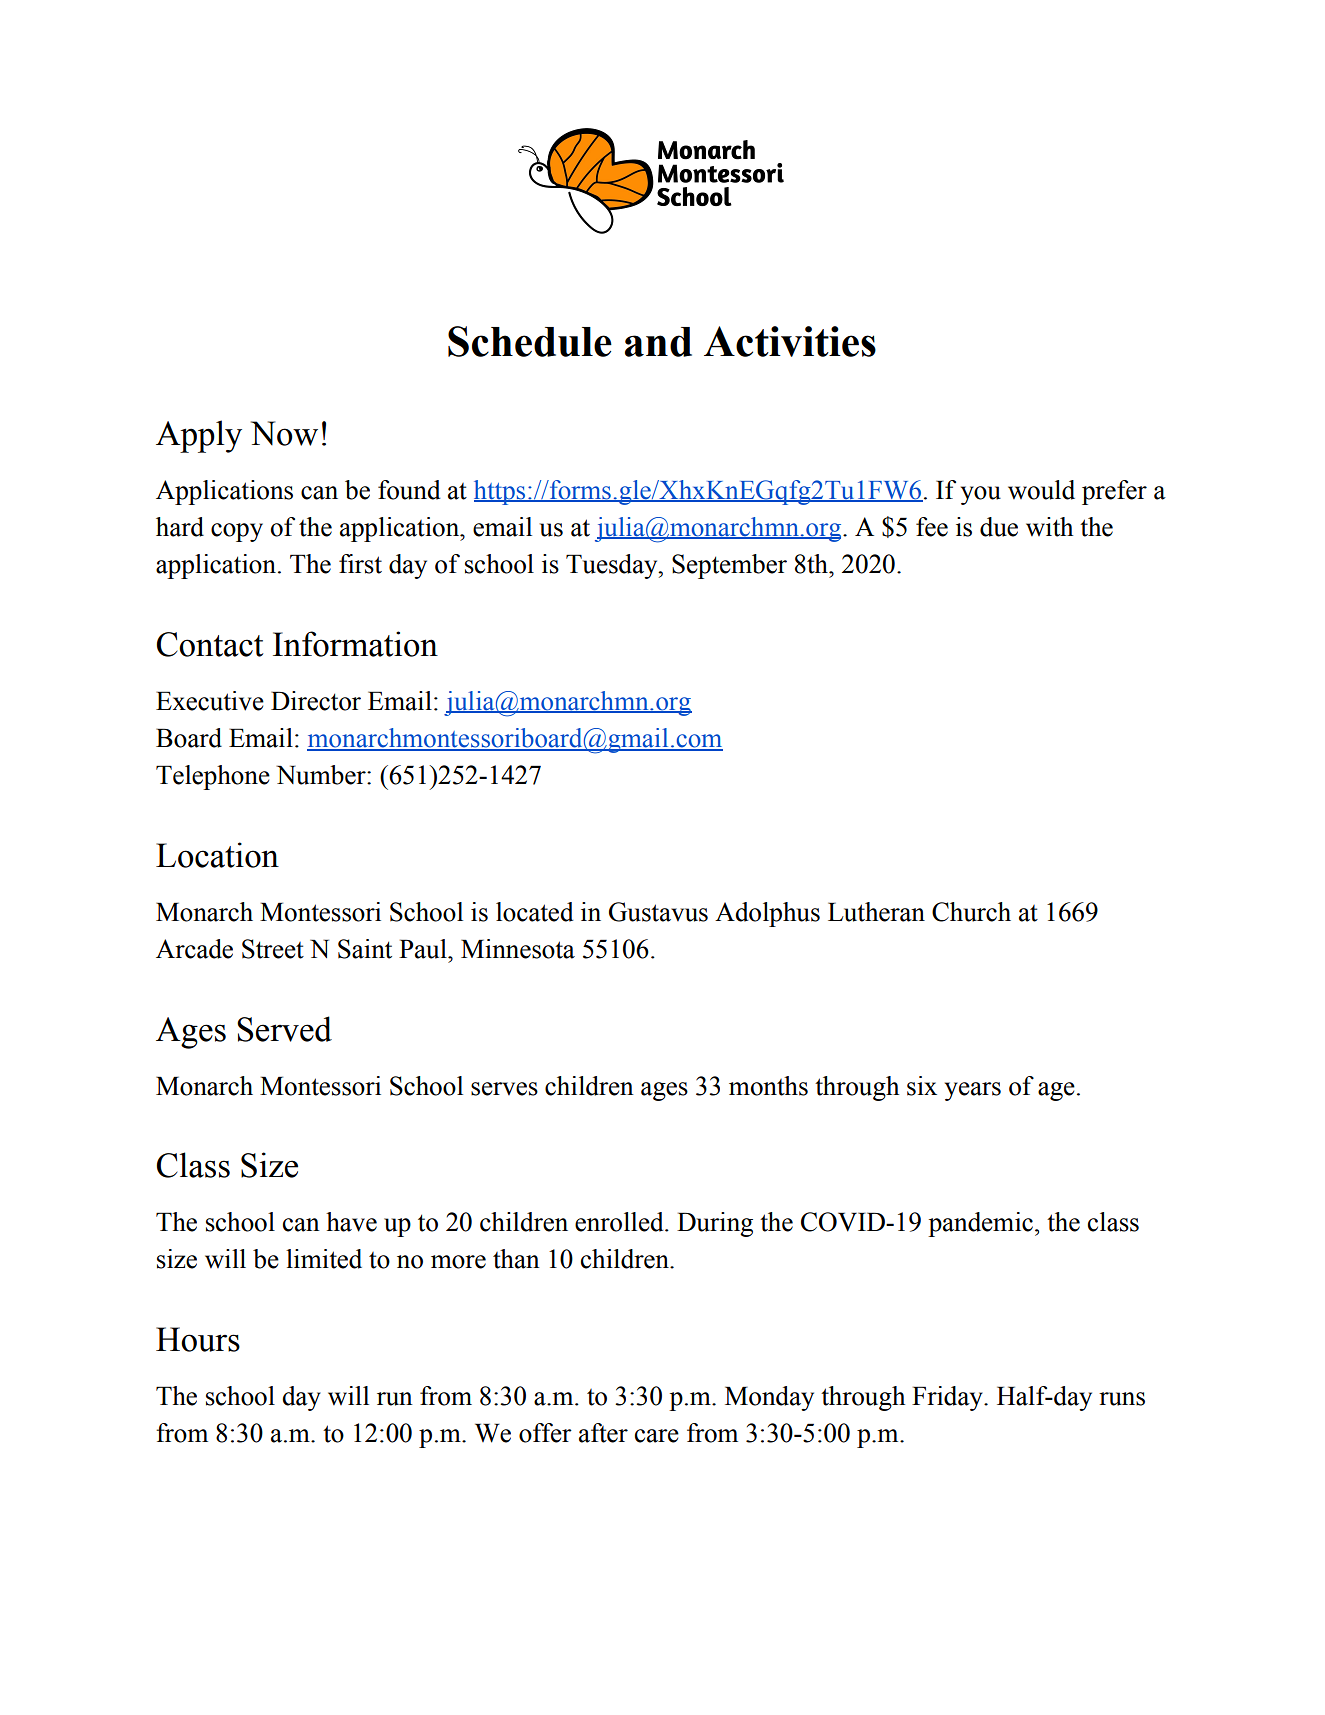 The height and width of the screenshot is (1715, 1325). Describe the element at coordinates (971, 912) in the screenshot. I see `Church` at that location.
